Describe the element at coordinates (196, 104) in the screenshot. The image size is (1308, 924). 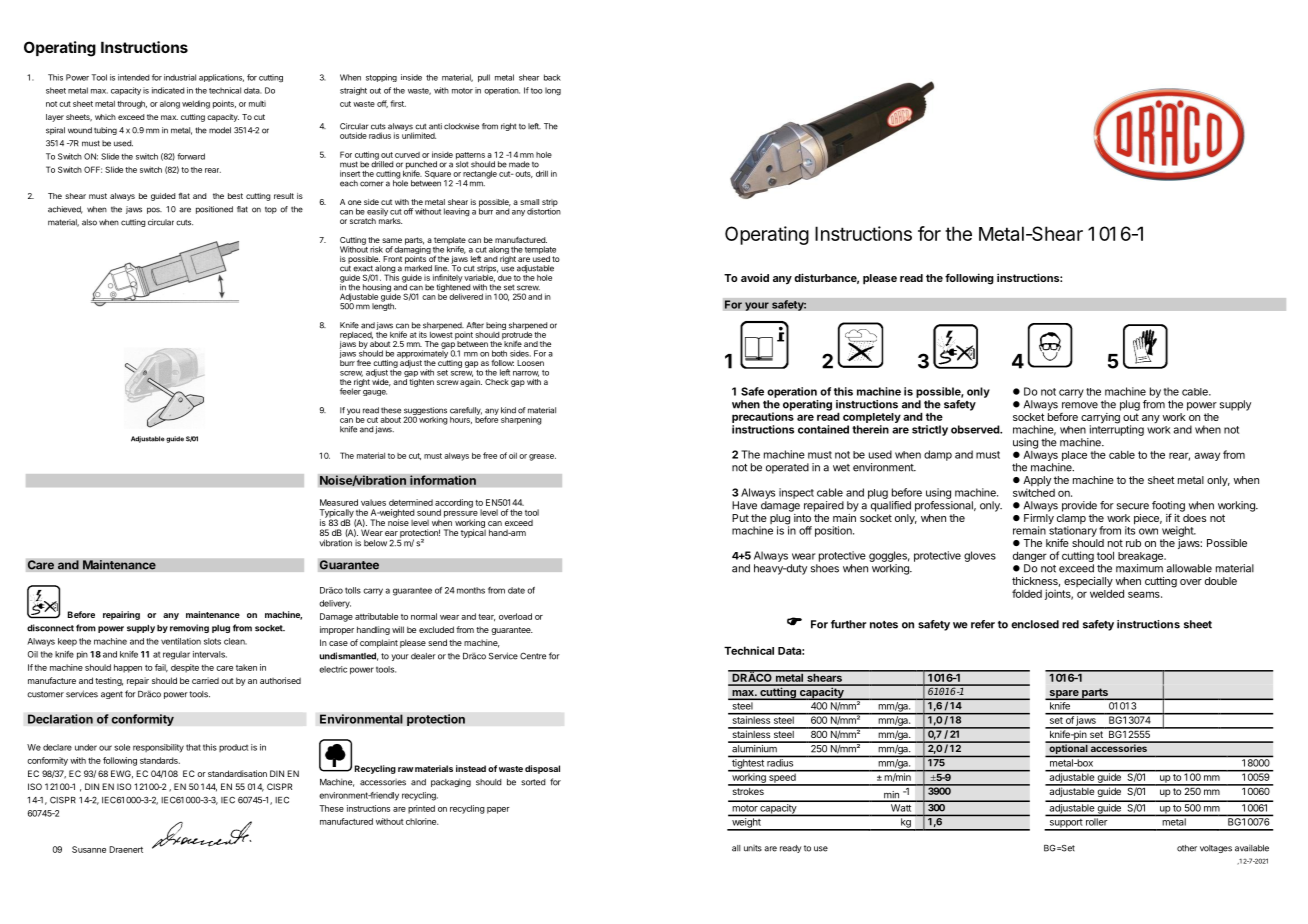
I see `welding` at that location.
